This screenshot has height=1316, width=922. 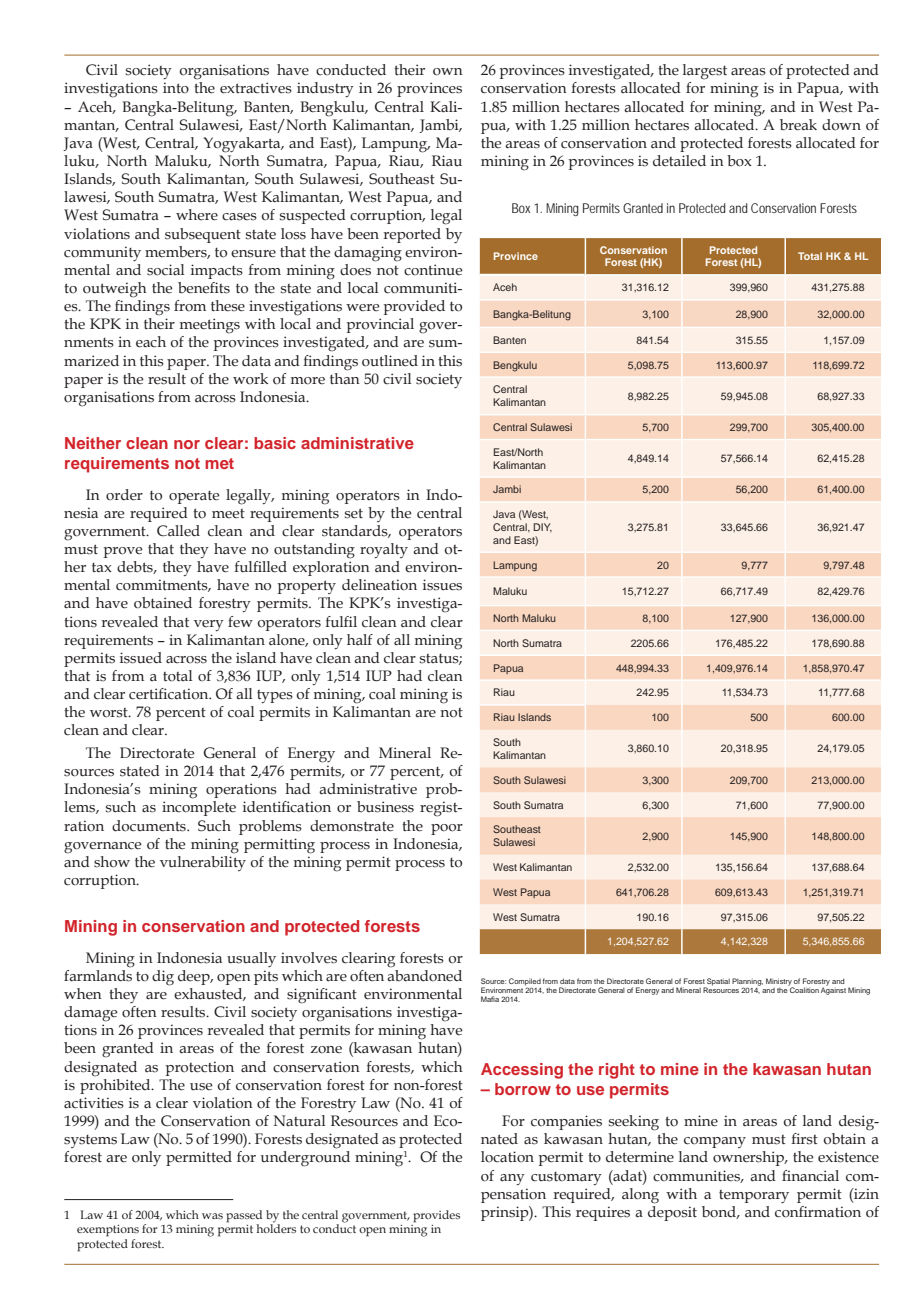 What do you see at coordinates (747, 983) in the screenshot?
I see `Planning` at bounding box center [747, 983].
